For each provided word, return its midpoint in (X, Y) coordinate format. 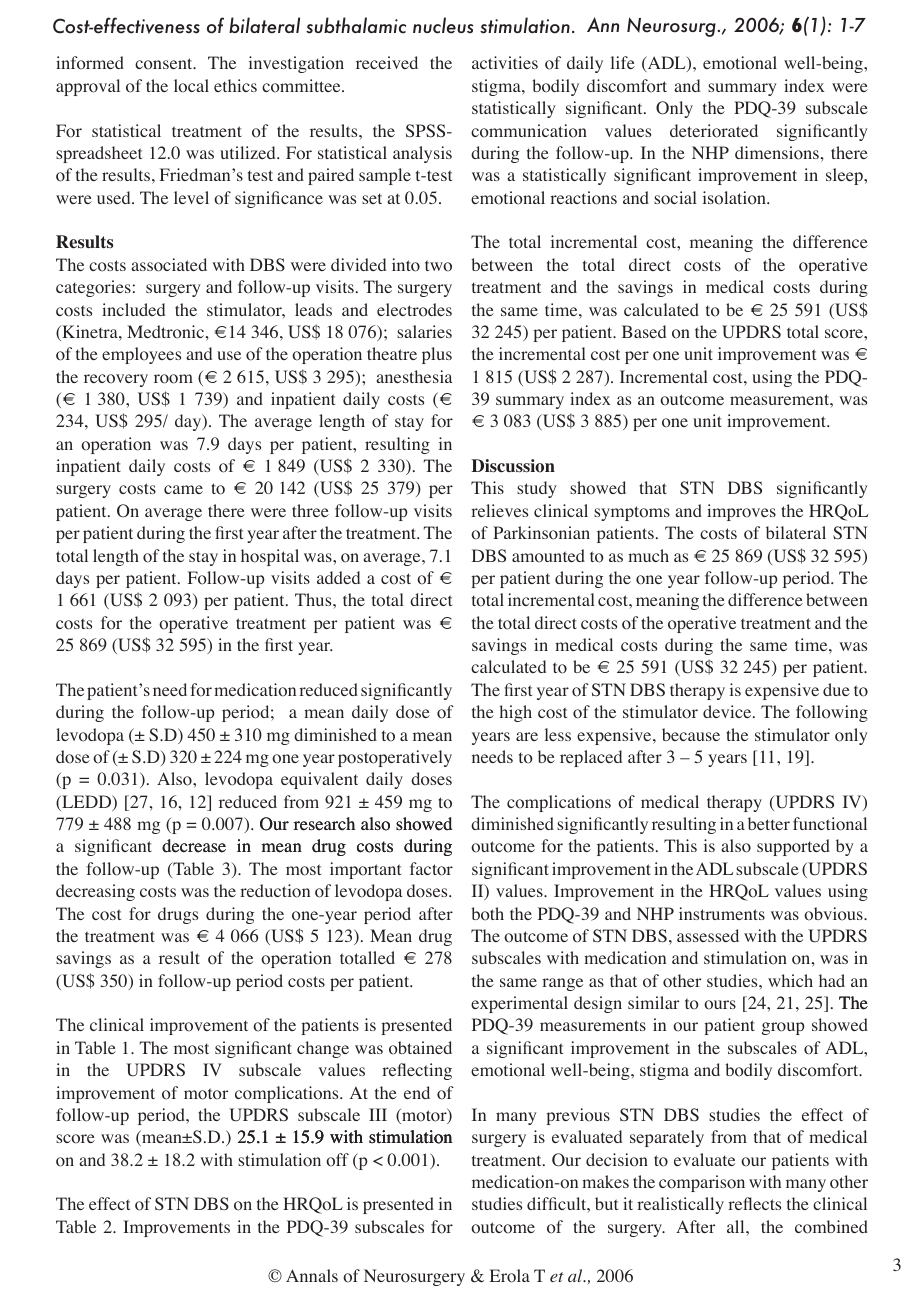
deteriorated (714, 131)
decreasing (95, 892)
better (769, 823)
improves (741, 512)
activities (505, 62)
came (183, 489)
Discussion (513, 466)
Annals (312, 1275)
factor (431, 869)
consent (165, 64)
